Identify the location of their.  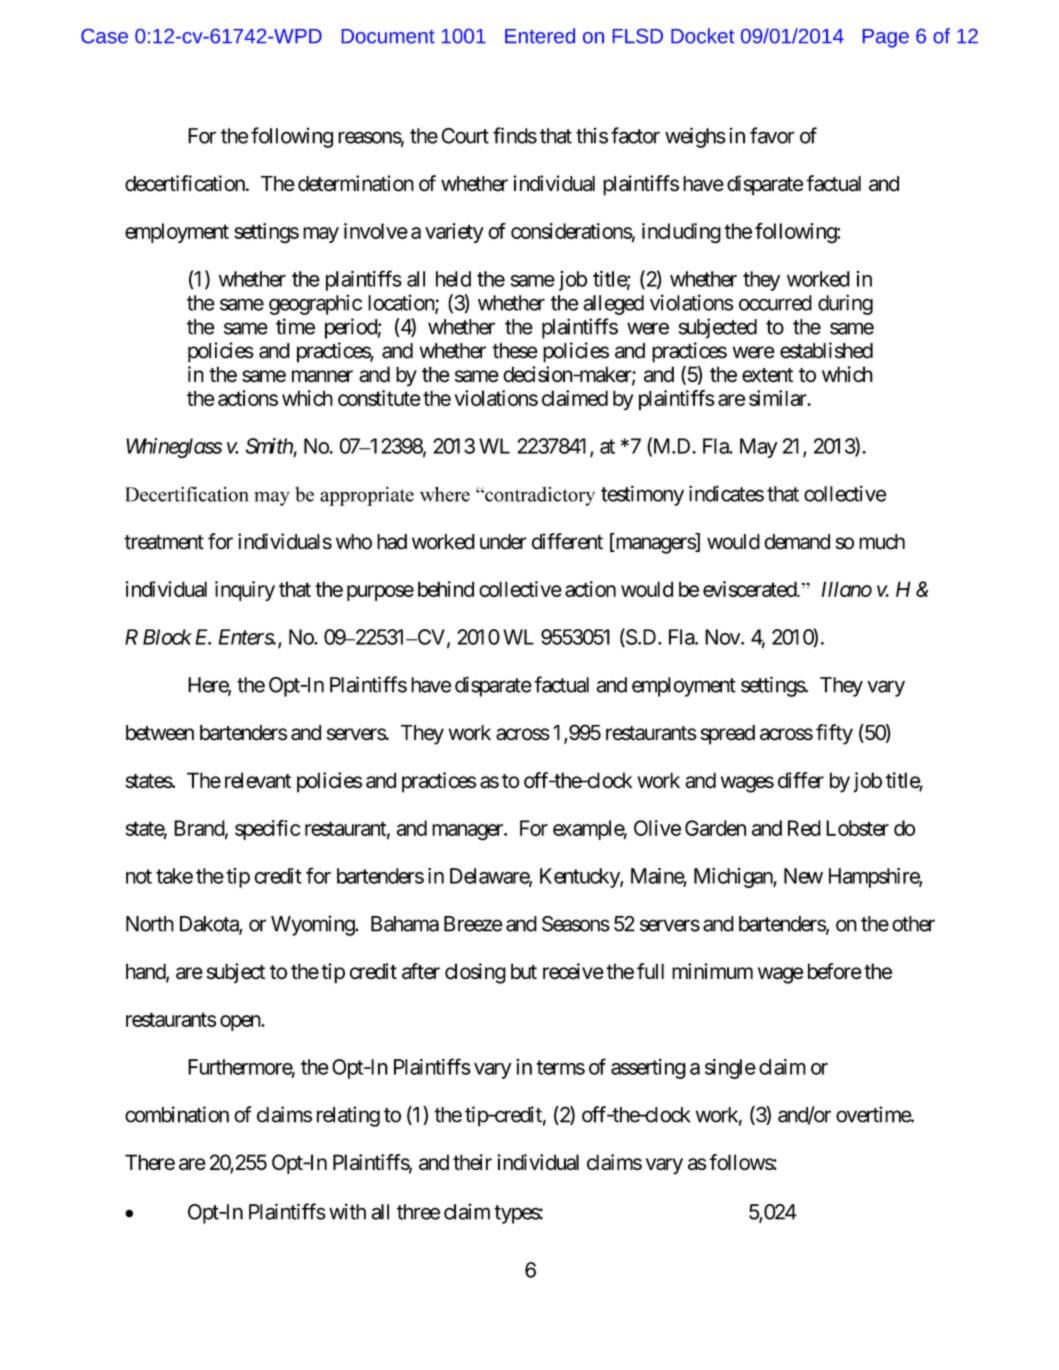
(472, 1162).
